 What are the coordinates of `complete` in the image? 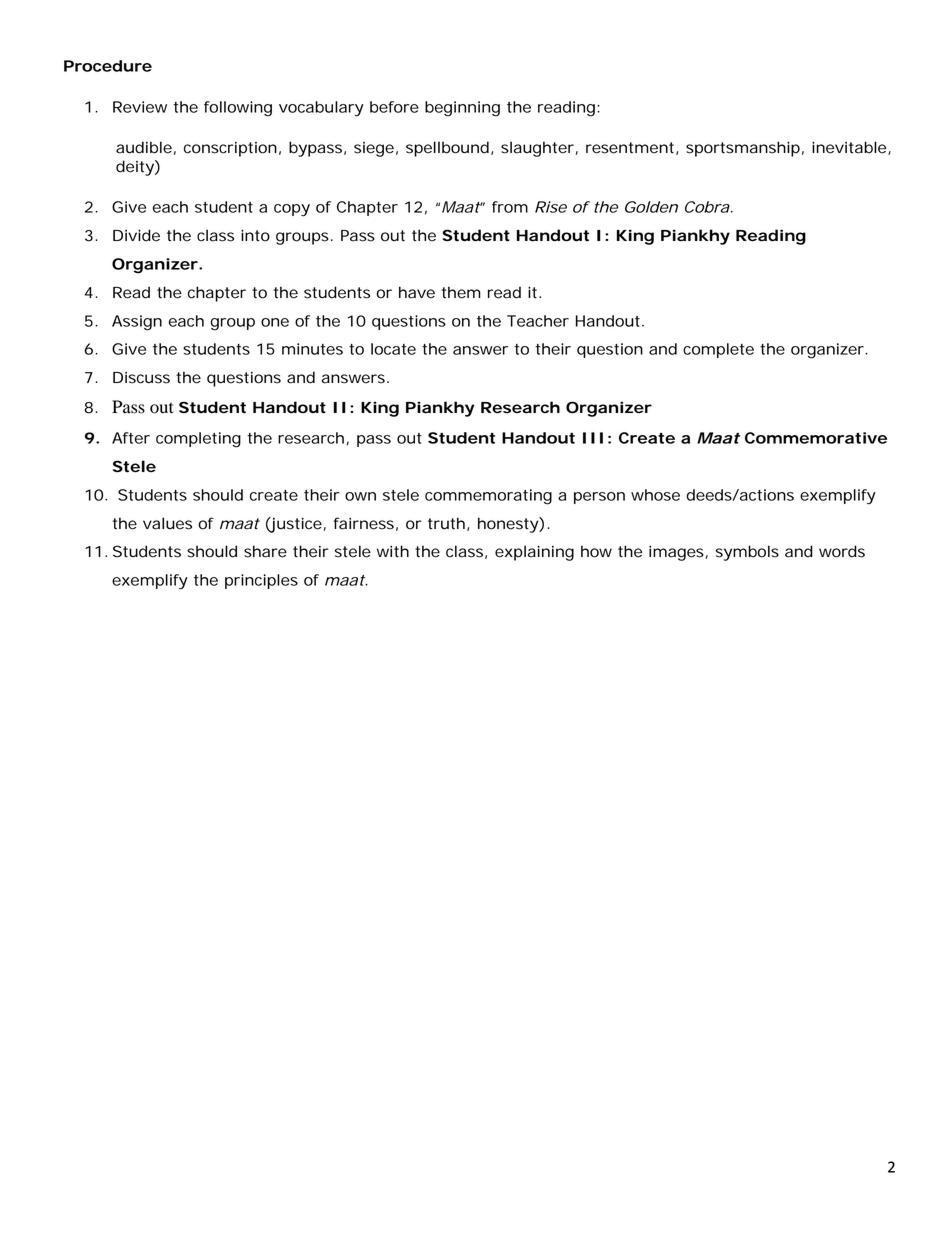 It's located at (718, 350).
